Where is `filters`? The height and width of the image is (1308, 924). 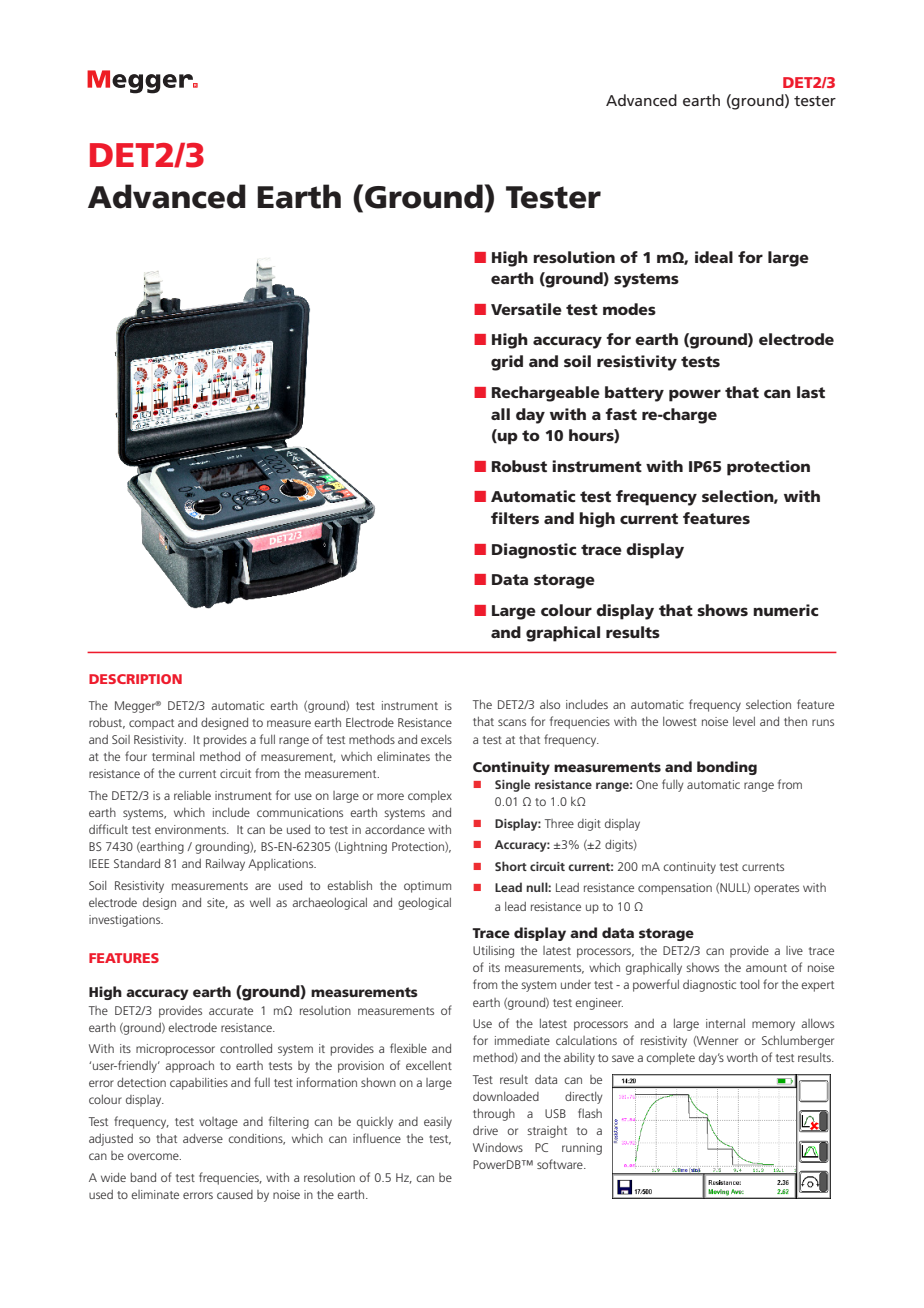 filters is located at coordinates (515, 518).
